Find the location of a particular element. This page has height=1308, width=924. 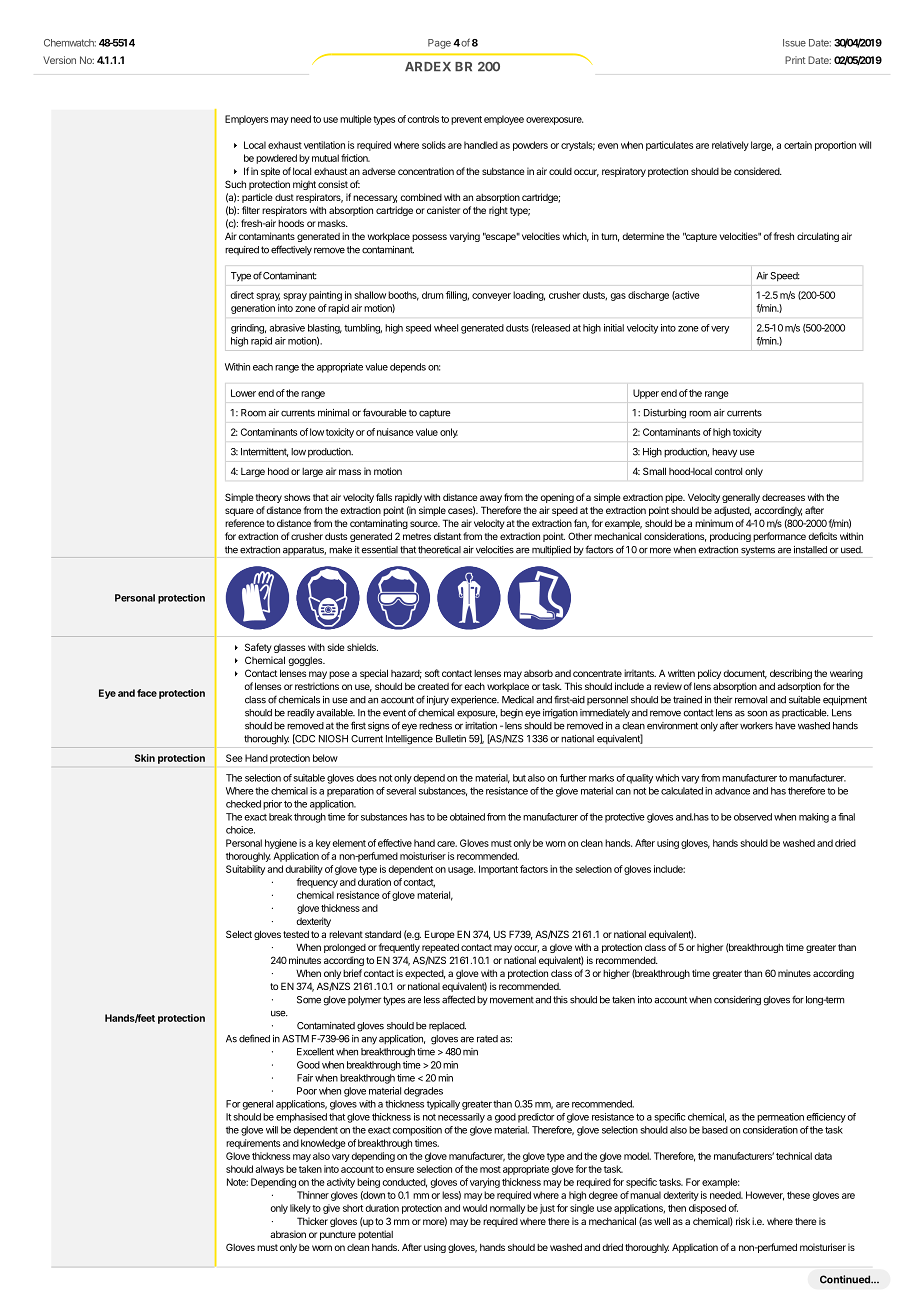

Page is located at coordinates (439, 44).
